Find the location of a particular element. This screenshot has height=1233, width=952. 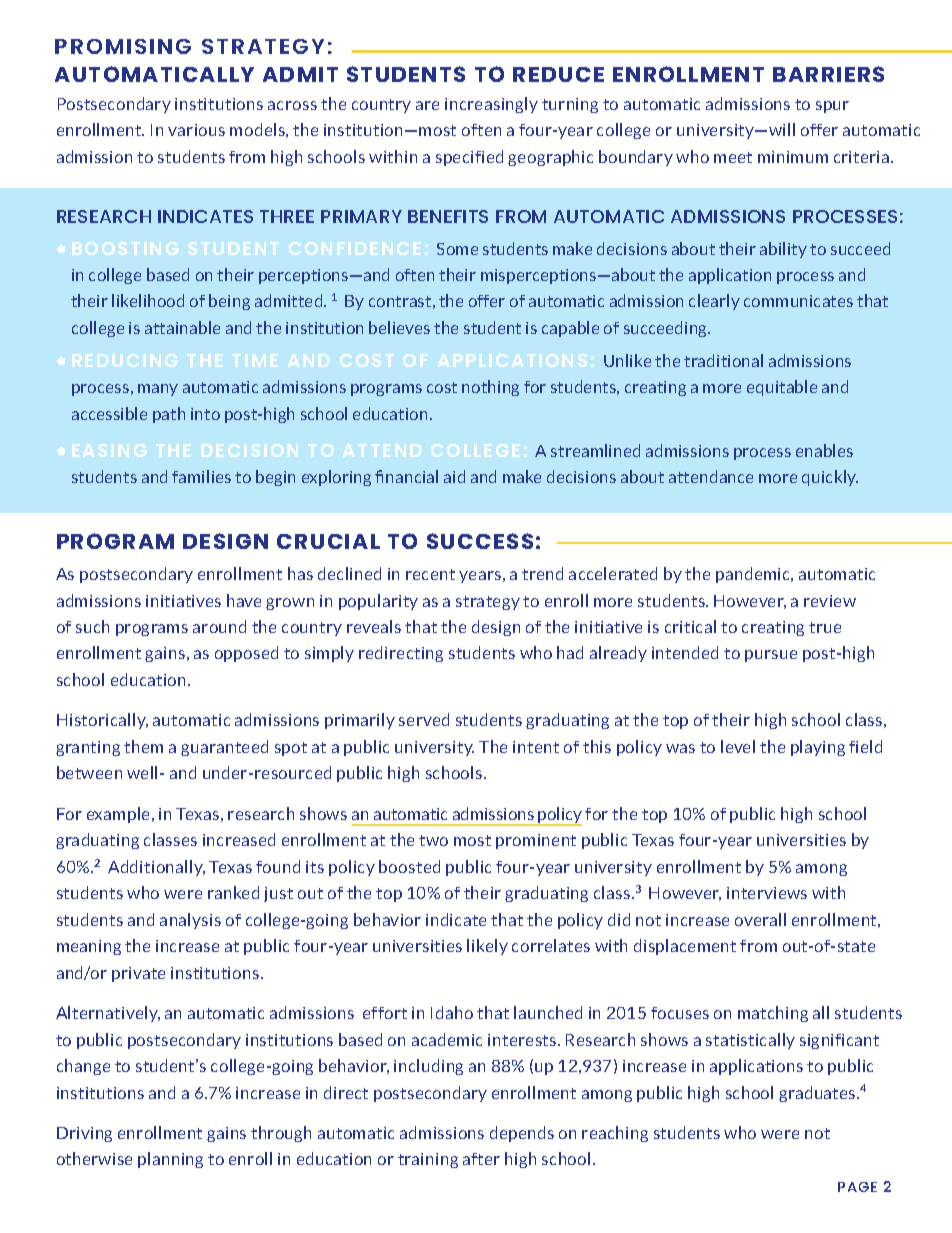

various is located at coordinates (196, 130).
